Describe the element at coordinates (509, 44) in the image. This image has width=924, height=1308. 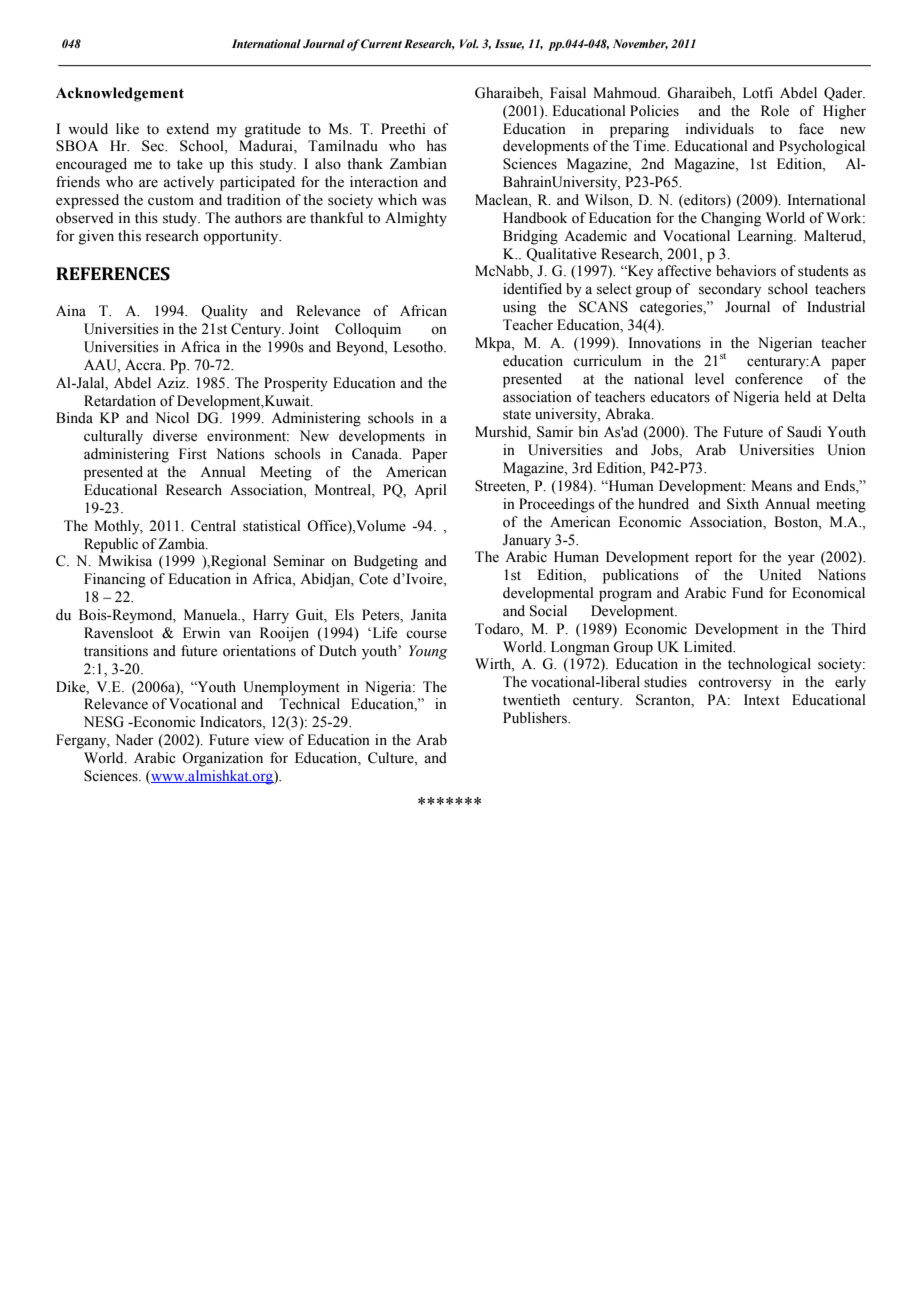
I see `Issue` at that location.
